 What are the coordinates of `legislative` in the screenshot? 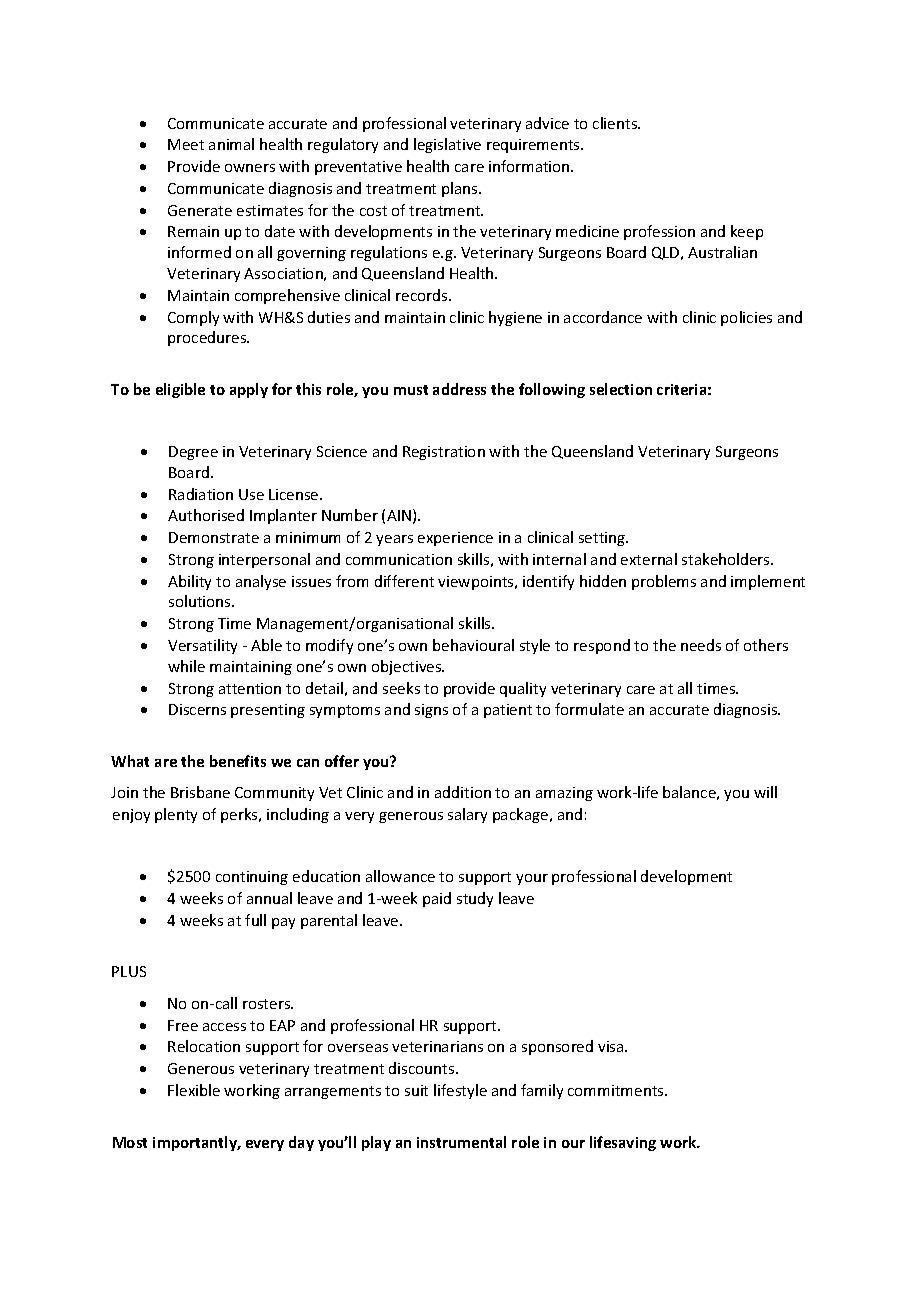 It's located at (447, 145).
